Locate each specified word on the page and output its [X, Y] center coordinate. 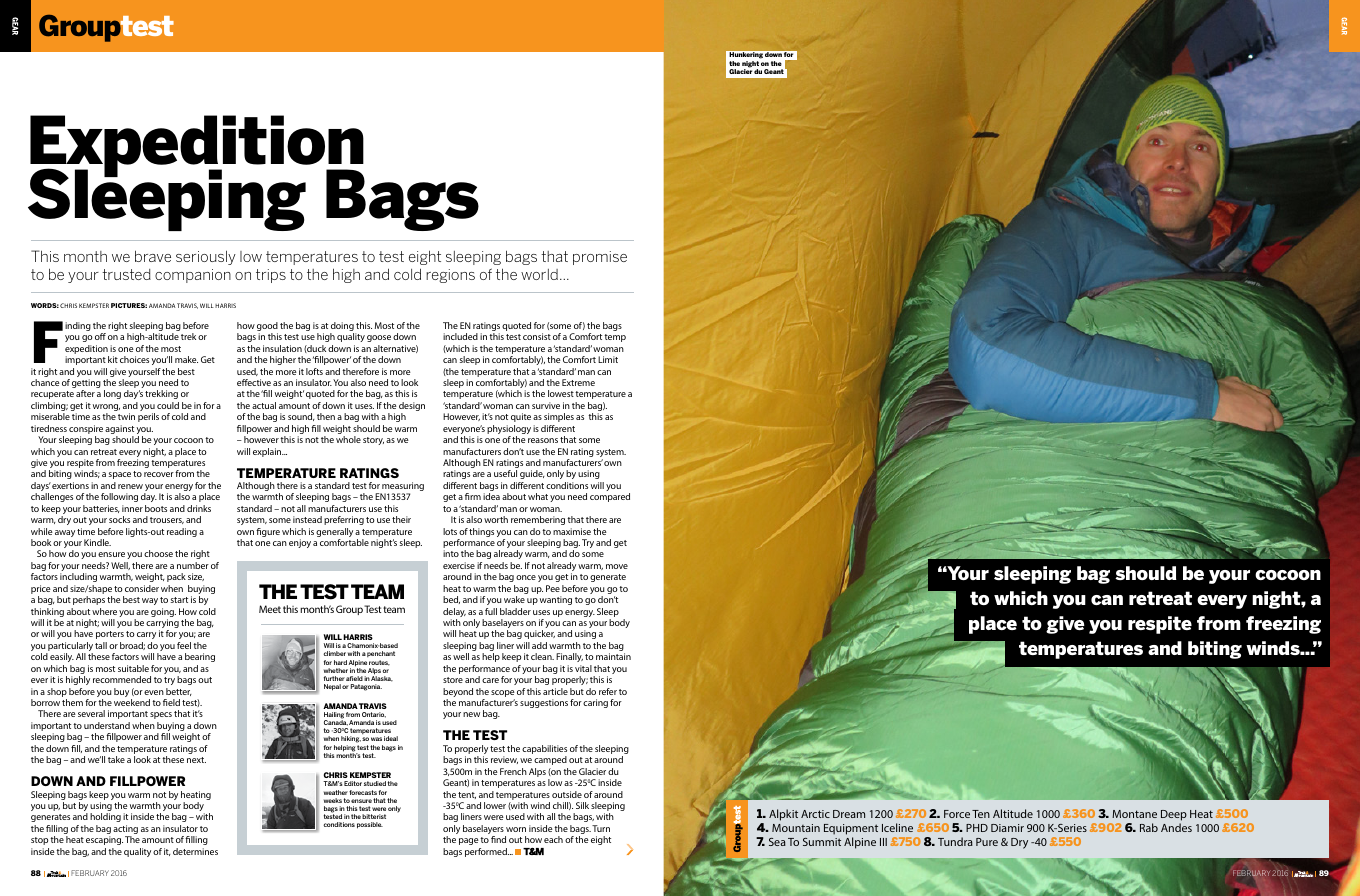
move [617, 566]
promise [600, 258]
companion [193, 276]
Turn [601, 828]
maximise [572, 531]
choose [158, 553]
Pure [987, 842]
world [539, 274]
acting [125, 831]
